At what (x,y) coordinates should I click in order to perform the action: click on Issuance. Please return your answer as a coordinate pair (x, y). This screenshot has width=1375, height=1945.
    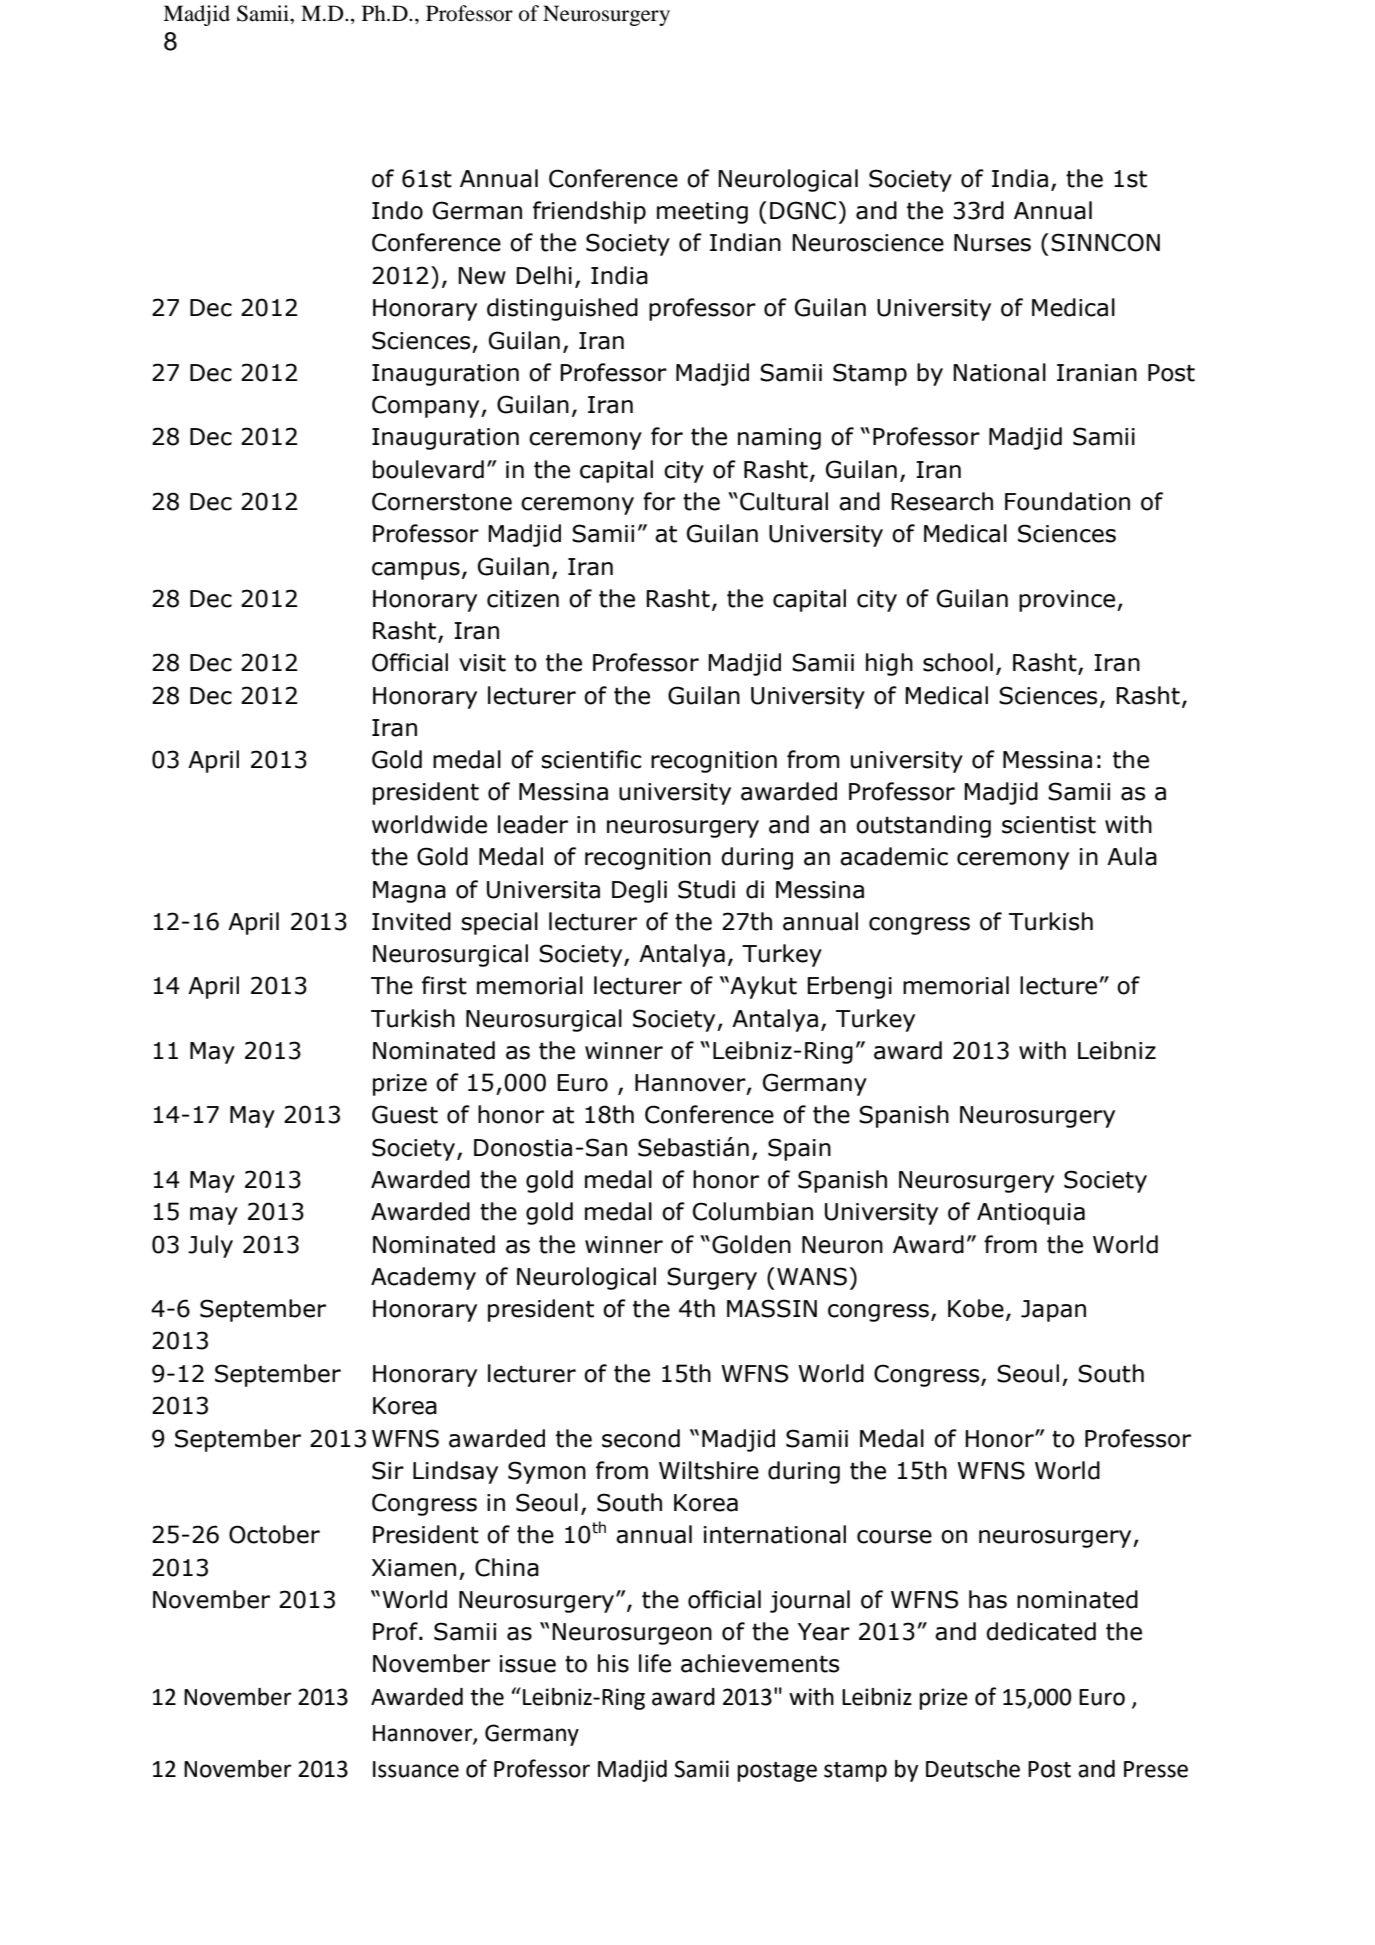
    Looking at the image, I should click on (416, 1769).
